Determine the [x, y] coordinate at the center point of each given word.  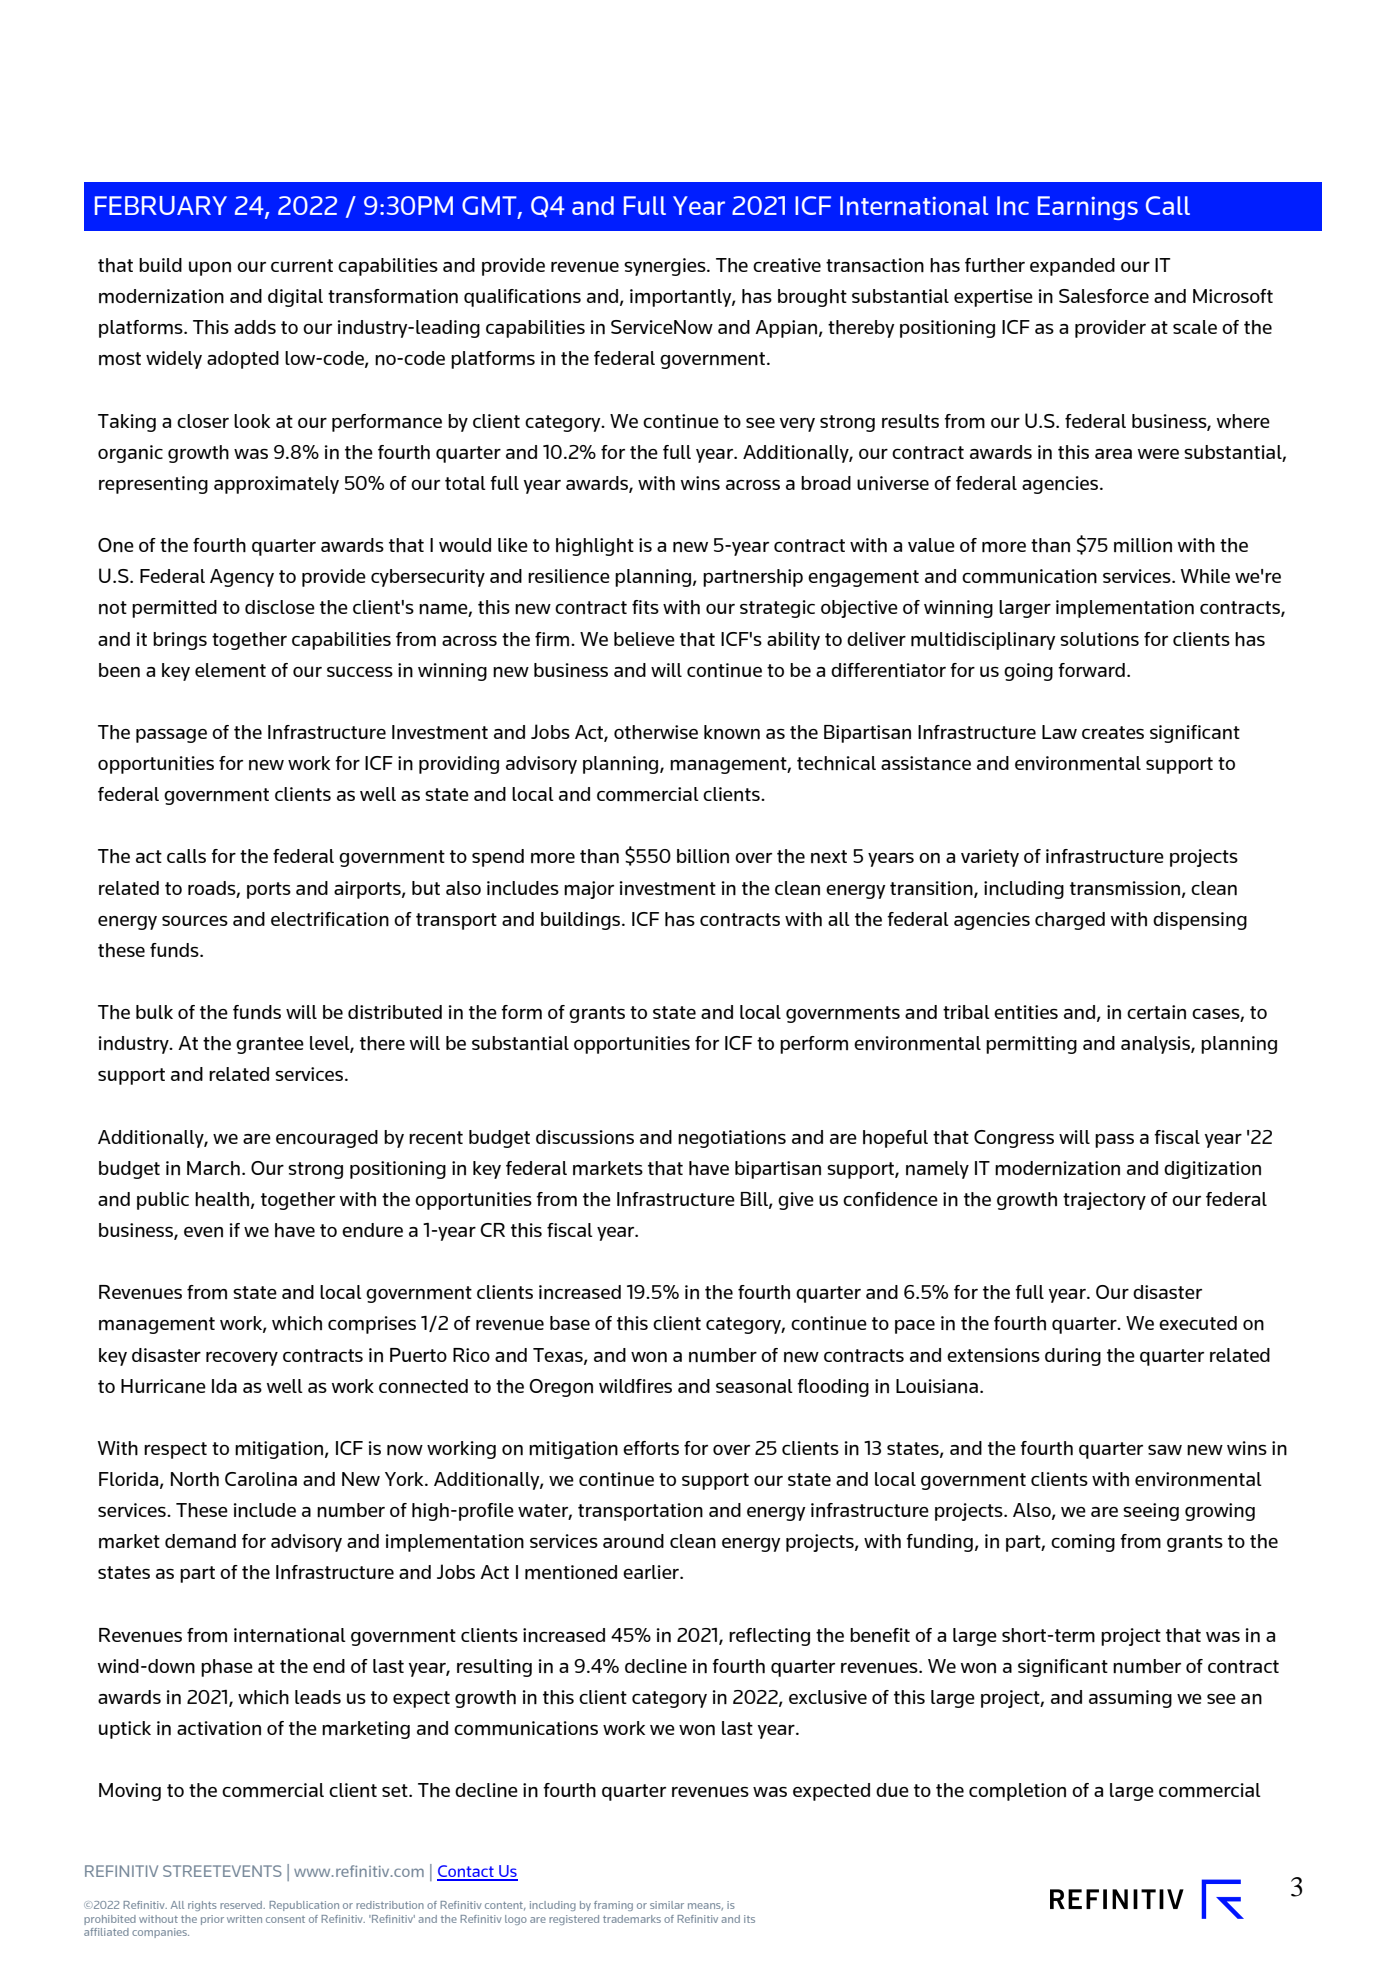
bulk [154, 1012]
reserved [242, 1905]
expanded [1072, 267]
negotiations [732, 1139]
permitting [1031, 1045]
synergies [666, 267]
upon [210, 268]
